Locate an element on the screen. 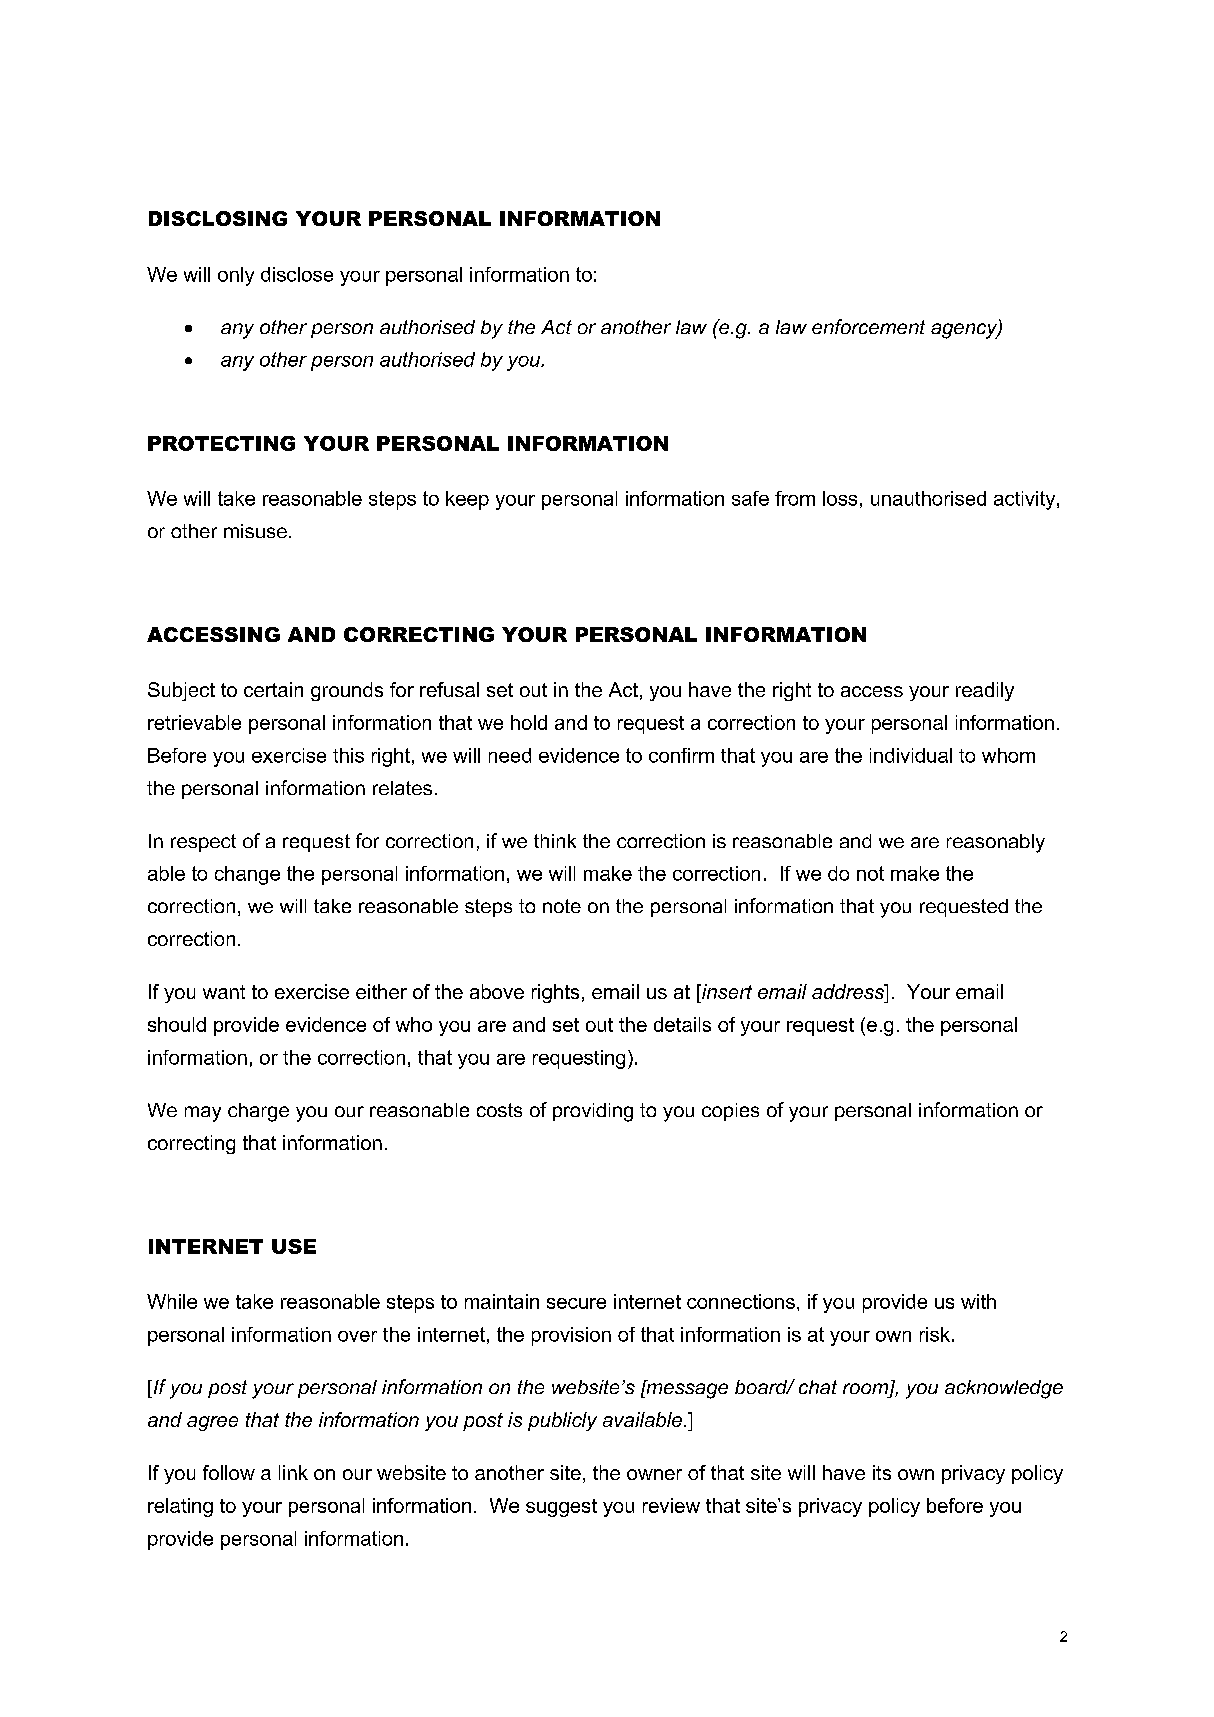 This screenshot has height=1717, width=1214. charge is located at coordinates (258, 1112).
